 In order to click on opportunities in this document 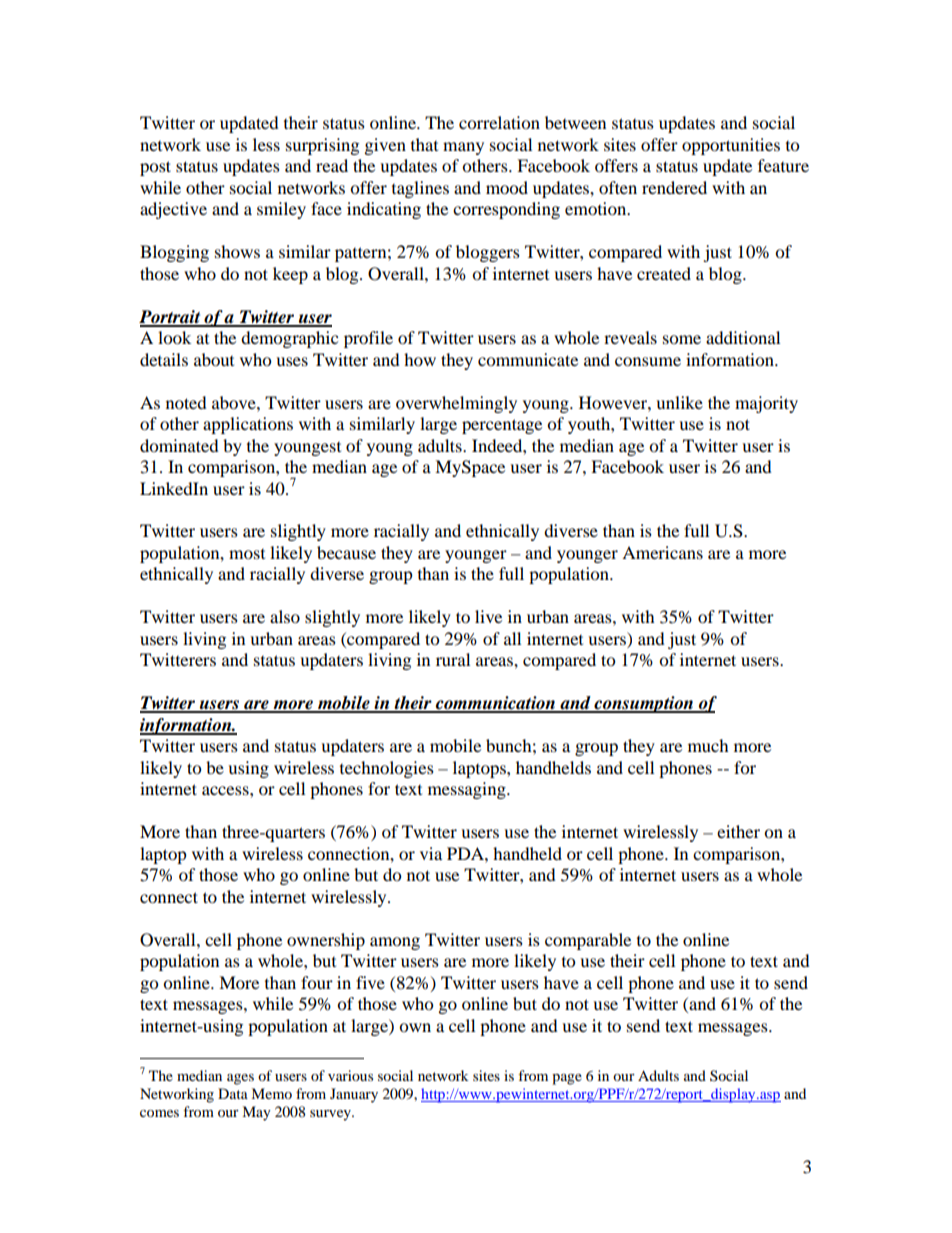, I will do `click(731, 146)`.
